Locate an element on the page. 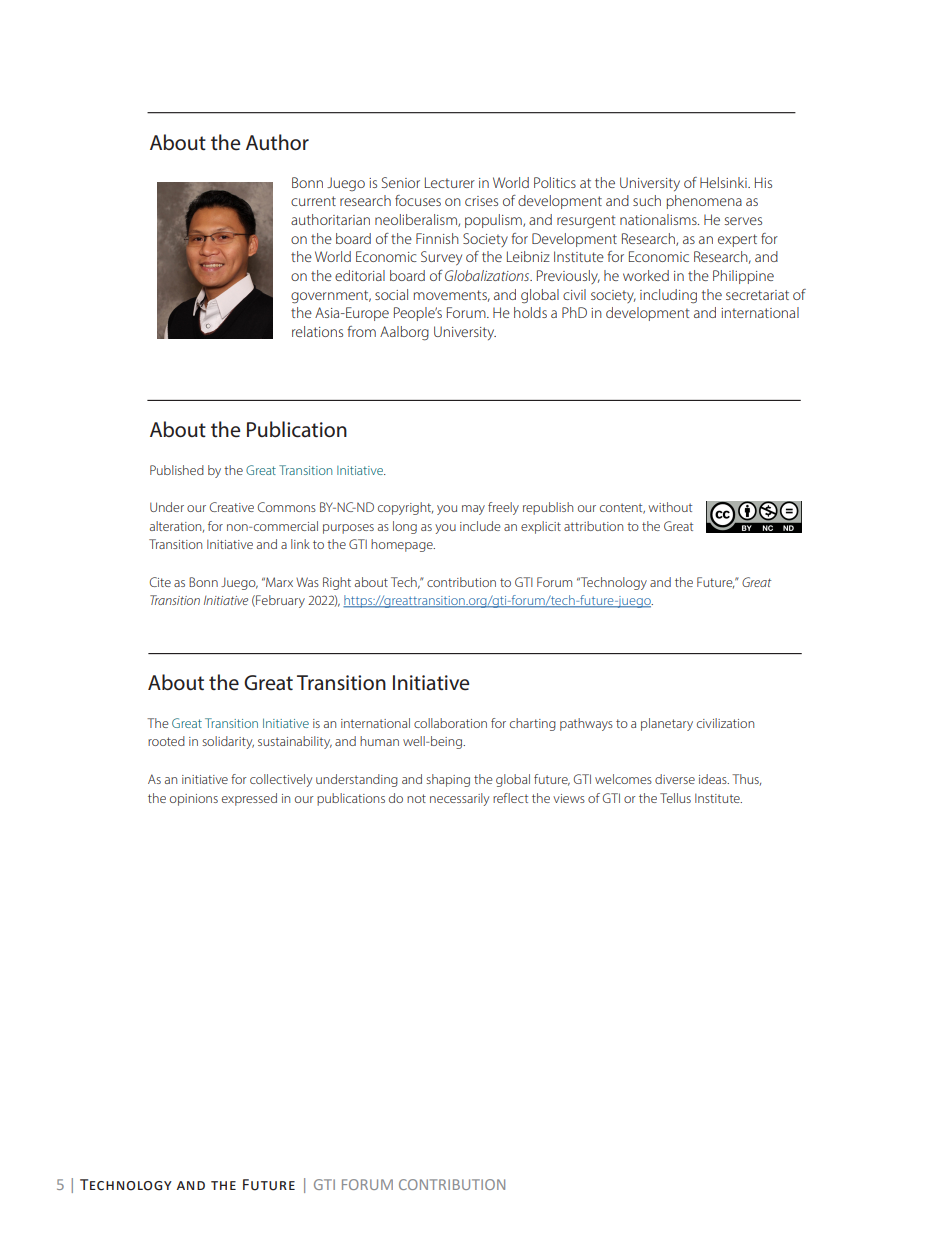 The image size is (952, 1233). expressed is located at coordinates (249, 799).
